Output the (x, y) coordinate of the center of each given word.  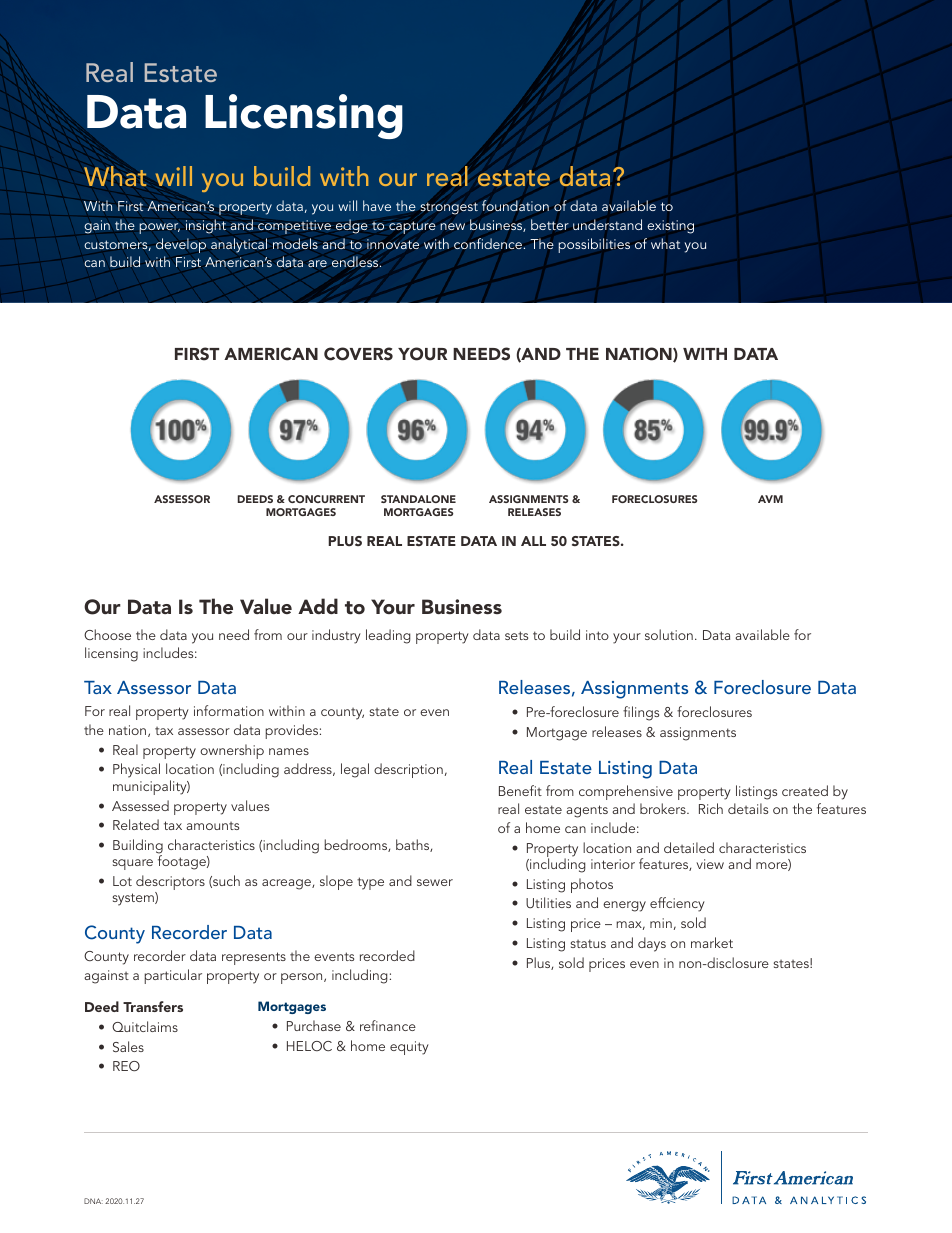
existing (670, 227)
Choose (107, 634)
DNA (93, 1201)
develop (181, 245)
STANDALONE (418, 499)
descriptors (170, 884)
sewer (435, 882)
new (452, 226)
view (710, 864)
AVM (770, 499)
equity (409, 1048)
